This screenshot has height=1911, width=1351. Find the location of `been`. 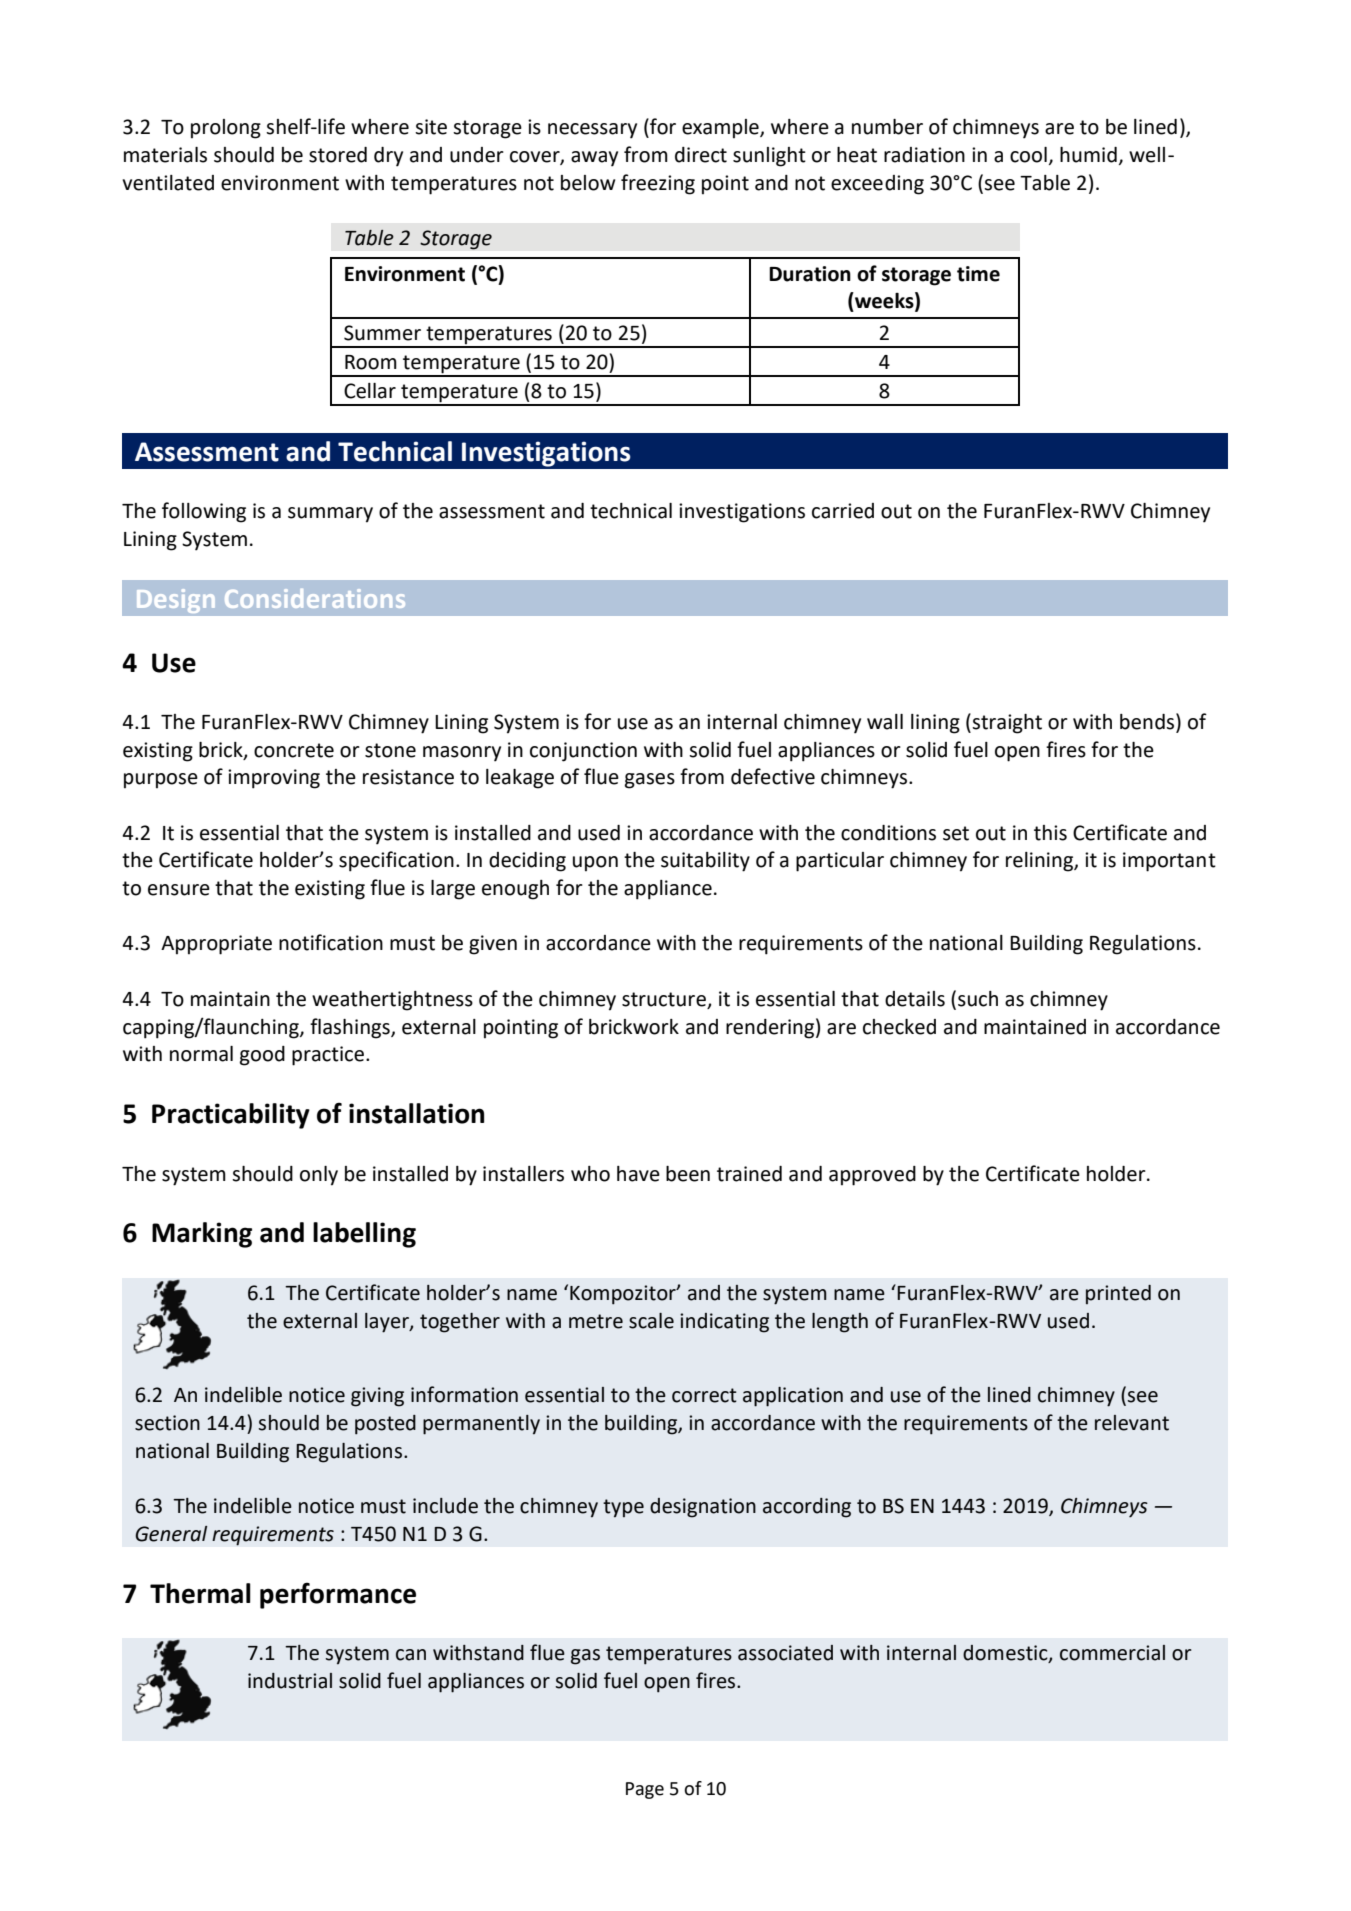

been is located at coordinates (688, 1174).
